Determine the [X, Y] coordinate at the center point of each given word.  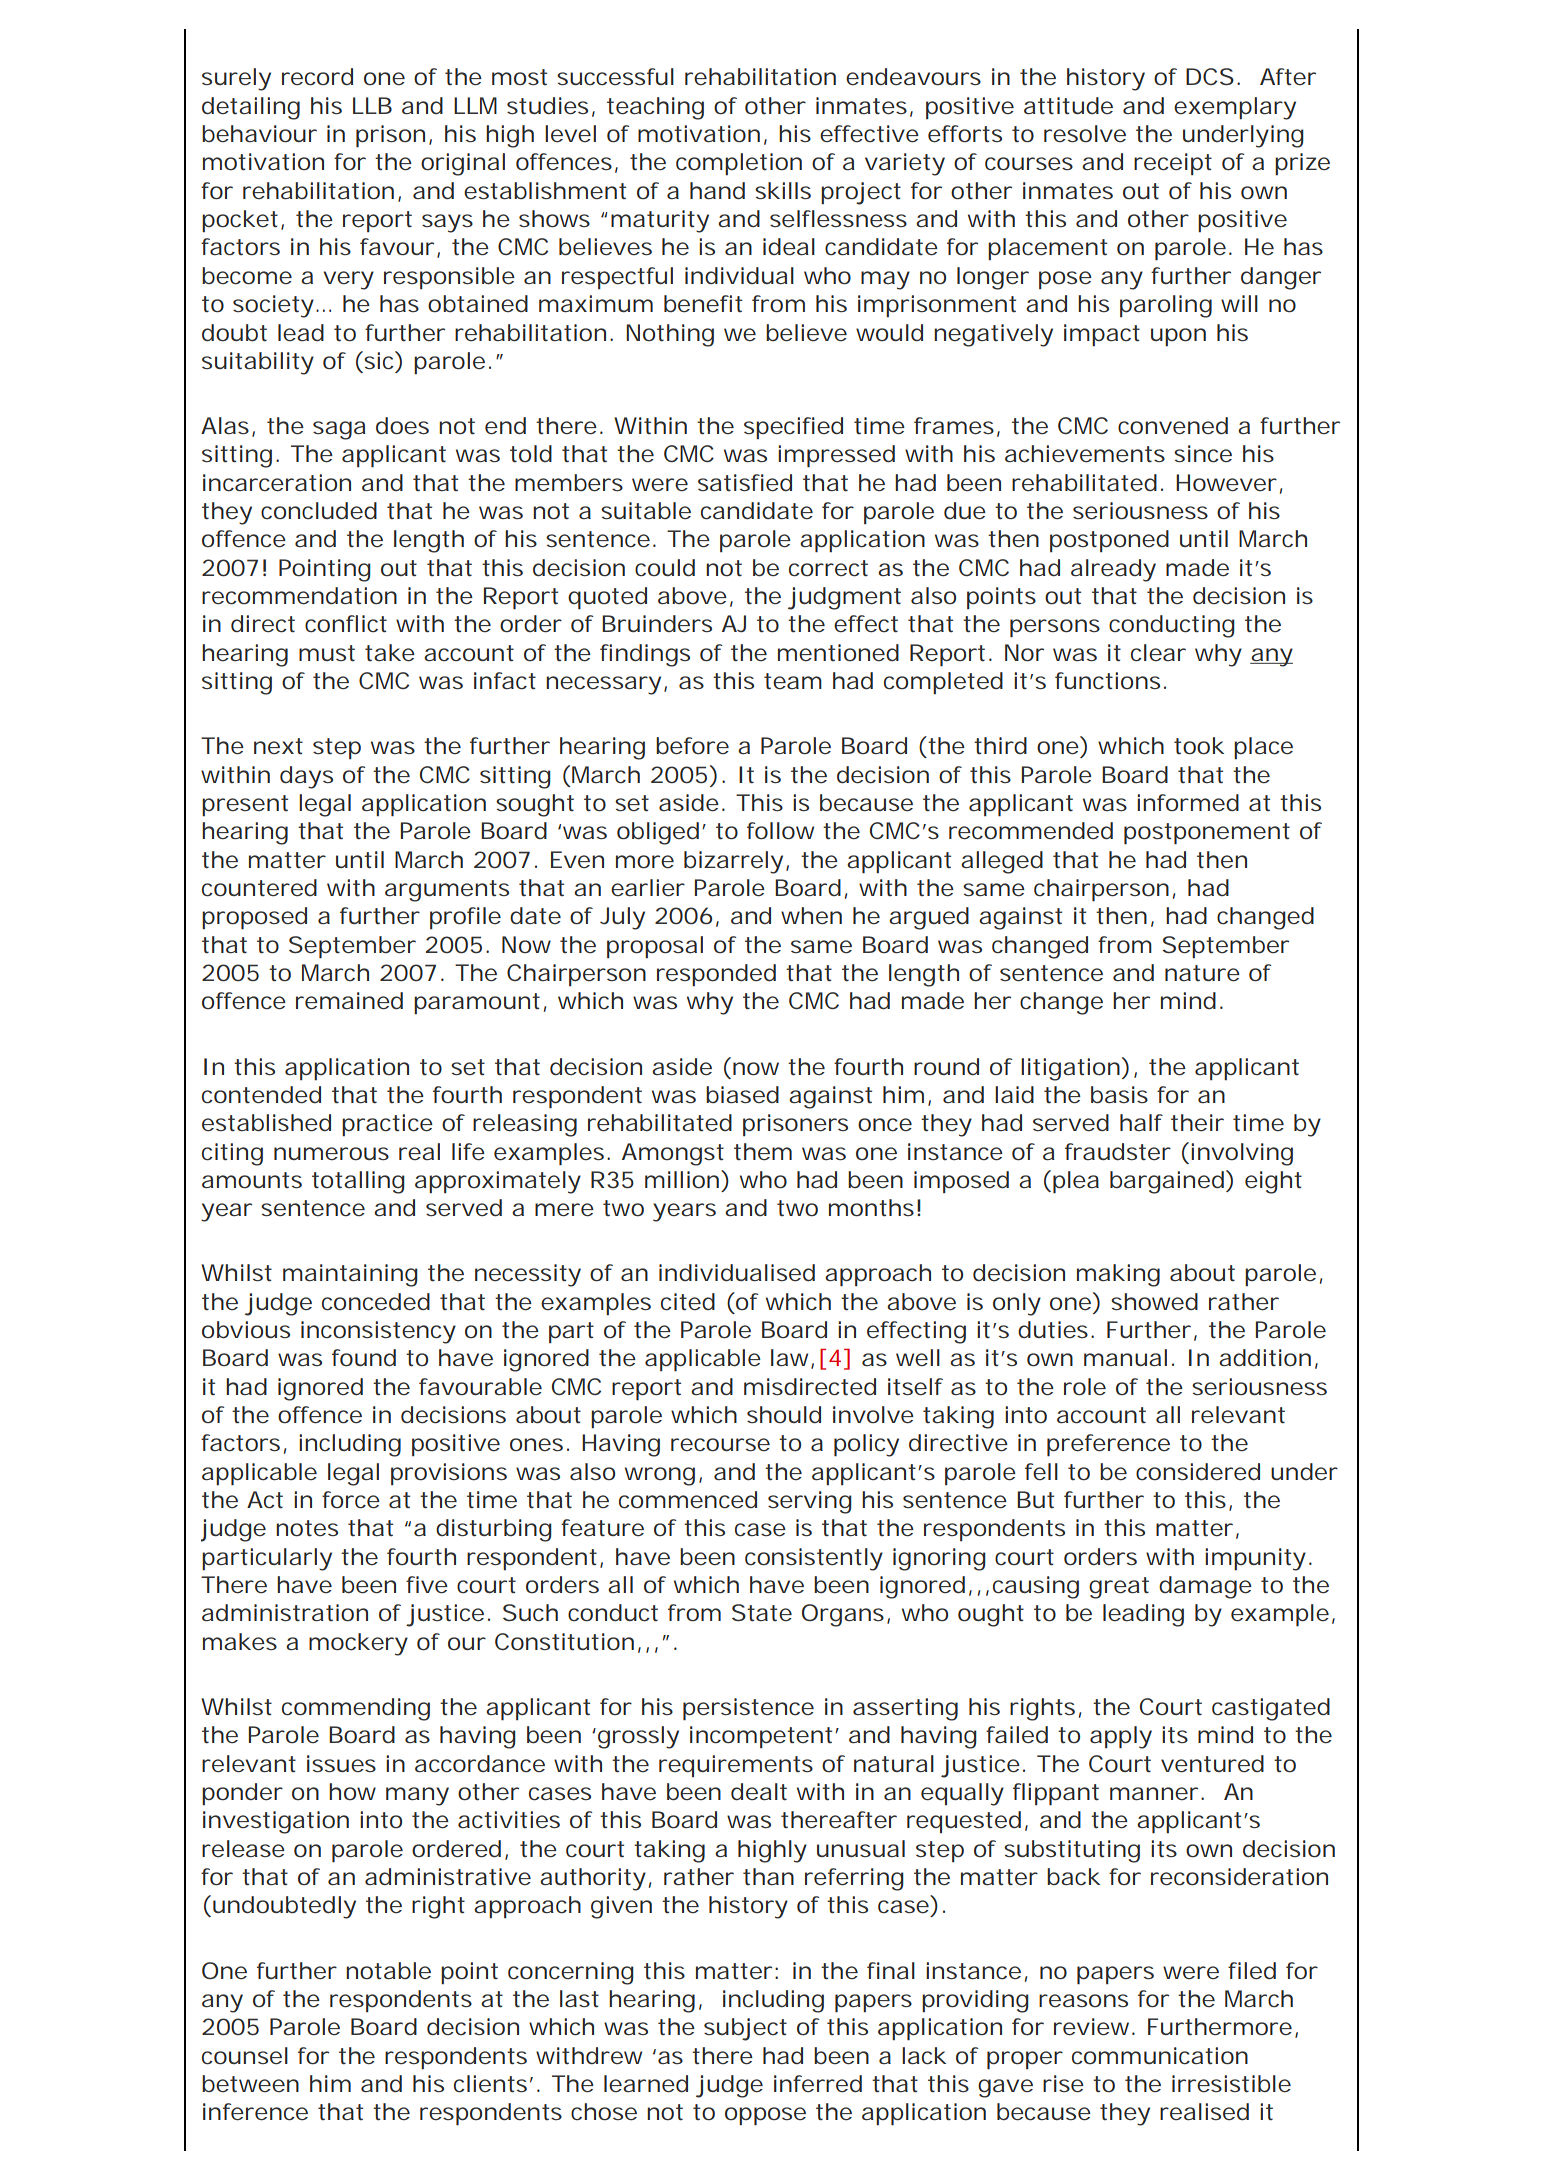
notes [307, 1528]
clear [1158, 653]
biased [742, 1094]
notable [388, 1971]
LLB [372, 105]
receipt [1173, 164]
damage [1205, 1587]
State [762, 1613]
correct [828, 568]
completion [739, 164]
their [1197, 1123]
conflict [346, 624]
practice [387, 1125]
